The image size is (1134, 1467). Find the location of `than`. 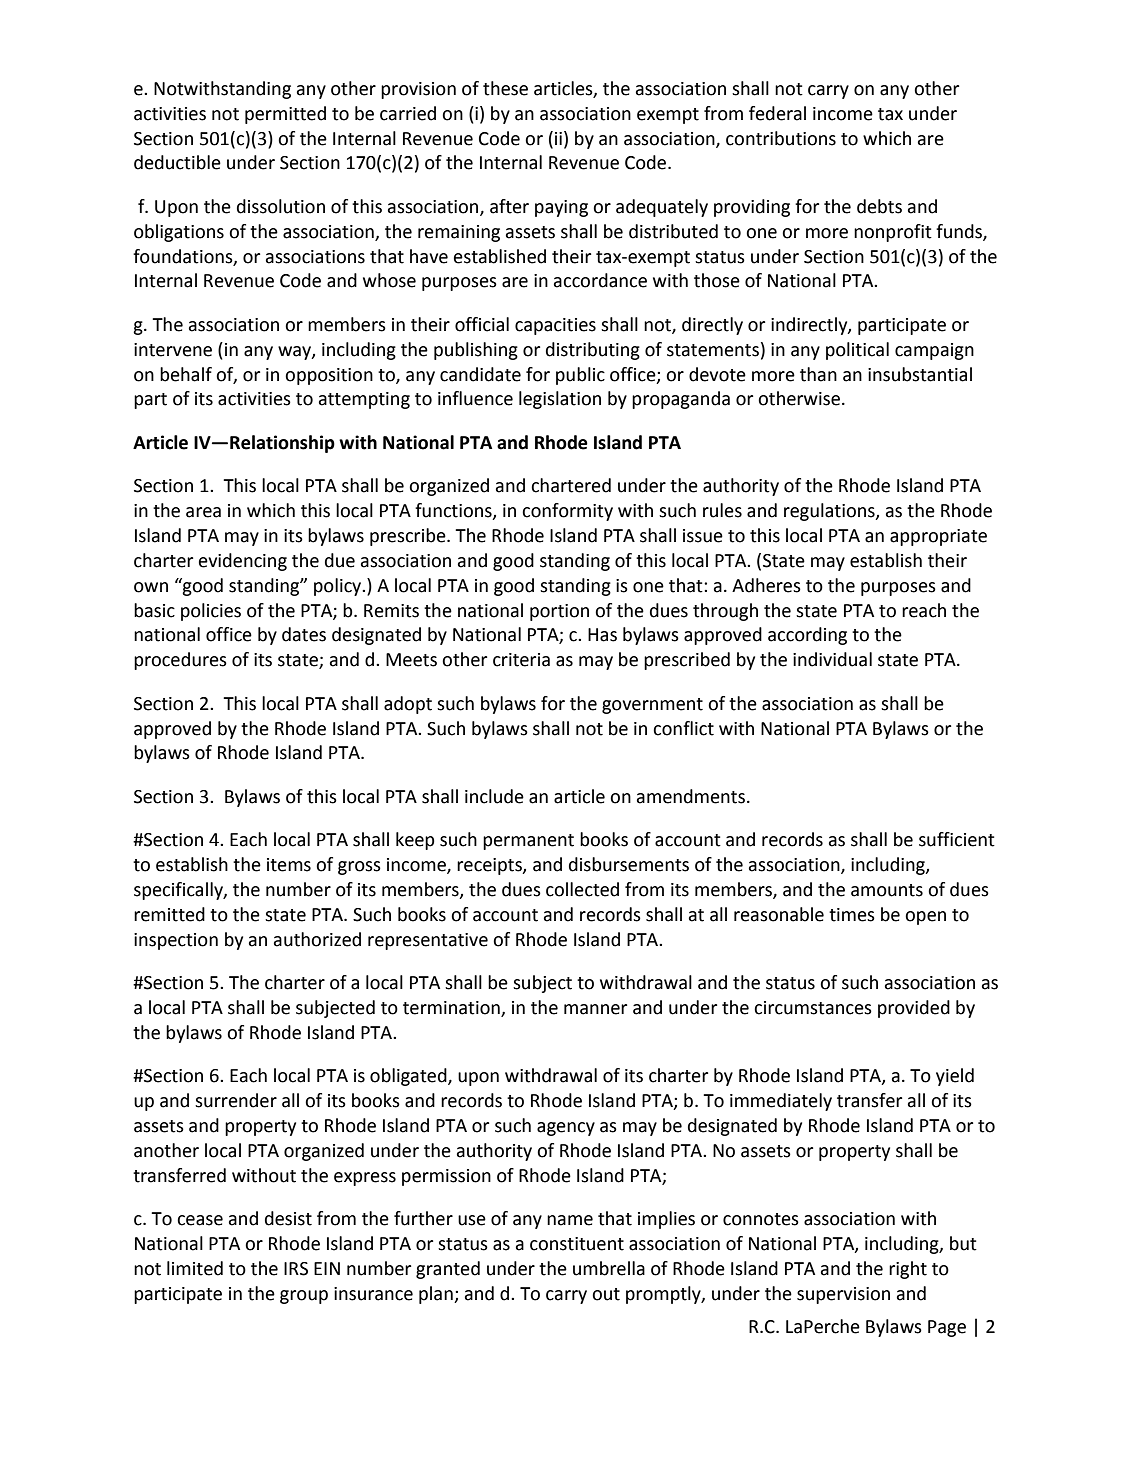

than is located at coordinates (818, 374).
